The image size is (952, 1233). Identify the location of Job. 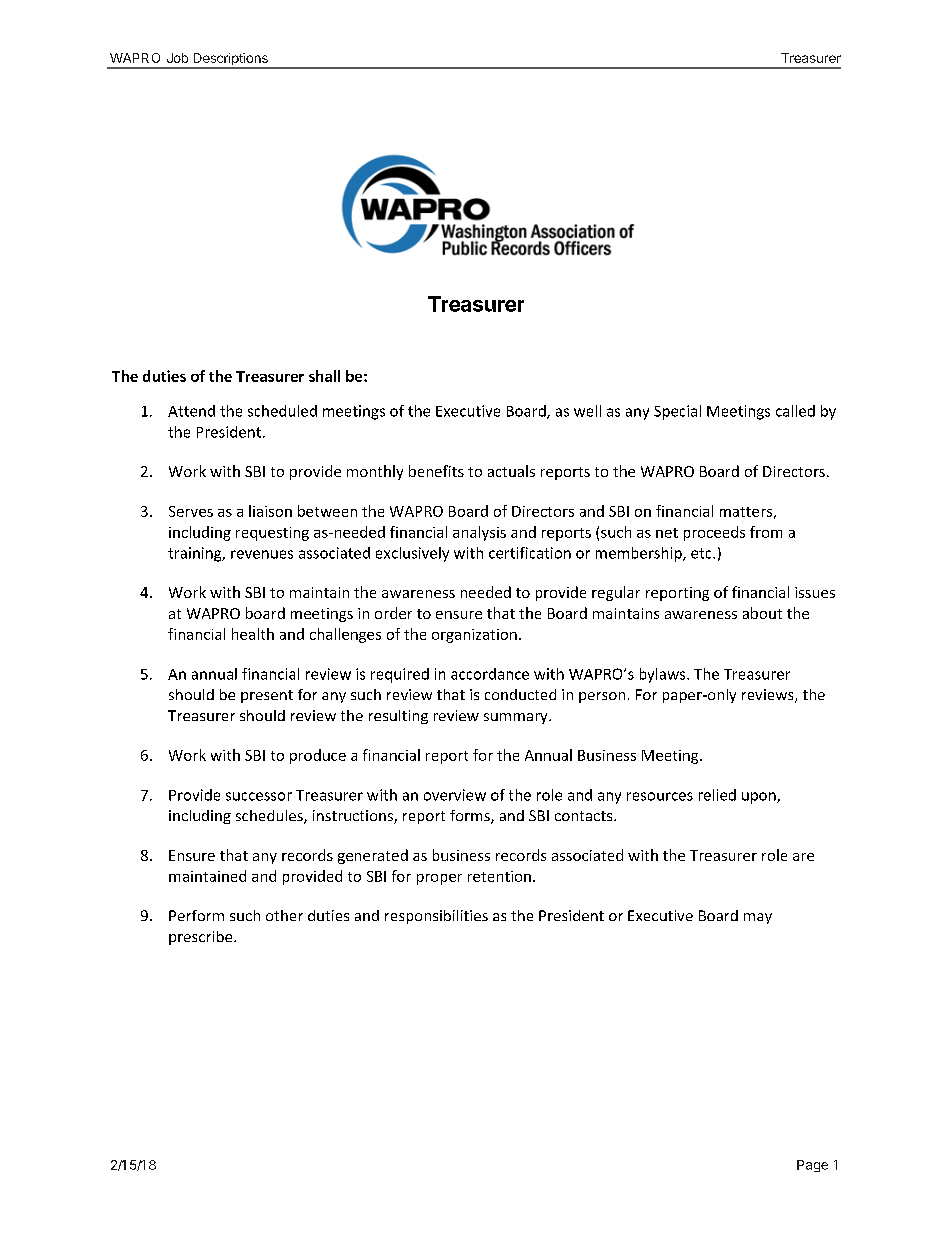
(177, 58).
